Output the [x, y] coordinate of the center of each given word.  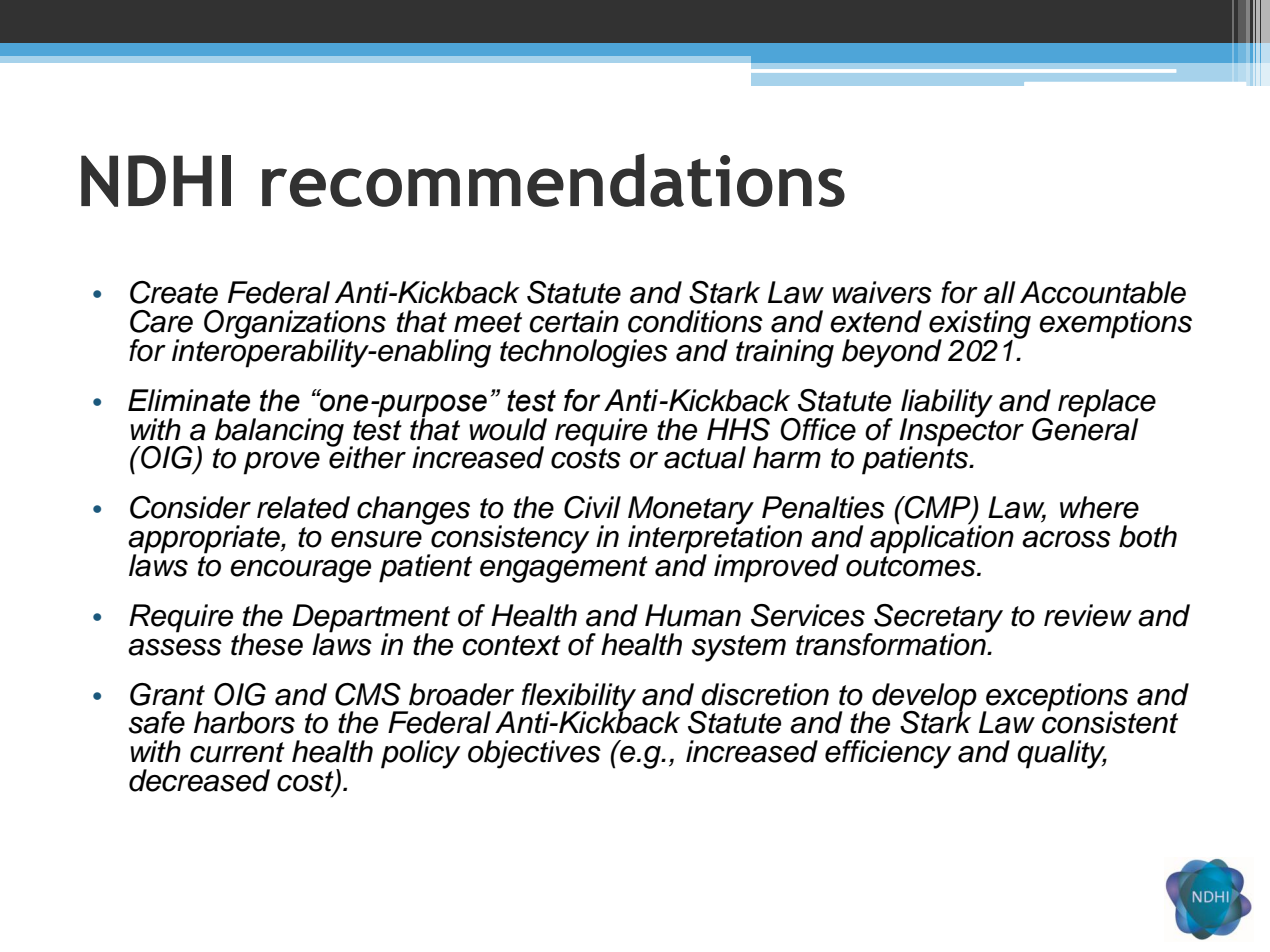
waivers [882, 292]
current [237, 752]
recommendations [553, 180]
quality [1062, 754]
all [999, 292]
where [1099, 507]
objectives [534, 754]
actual [705, 457]
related [303, 507]
